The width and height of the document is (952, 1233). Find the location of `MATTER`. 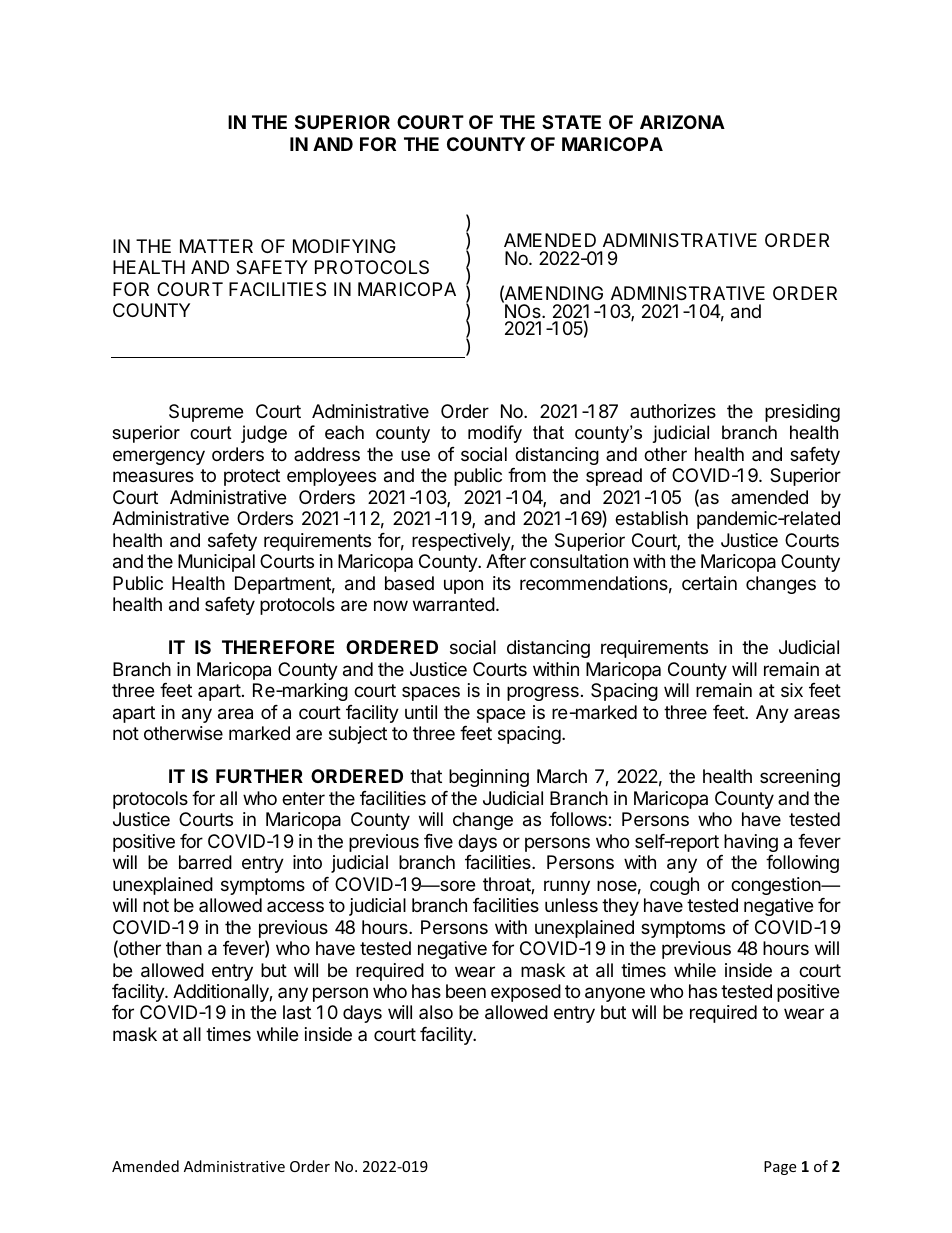

MATTER is located at coordinates (216, 246).
